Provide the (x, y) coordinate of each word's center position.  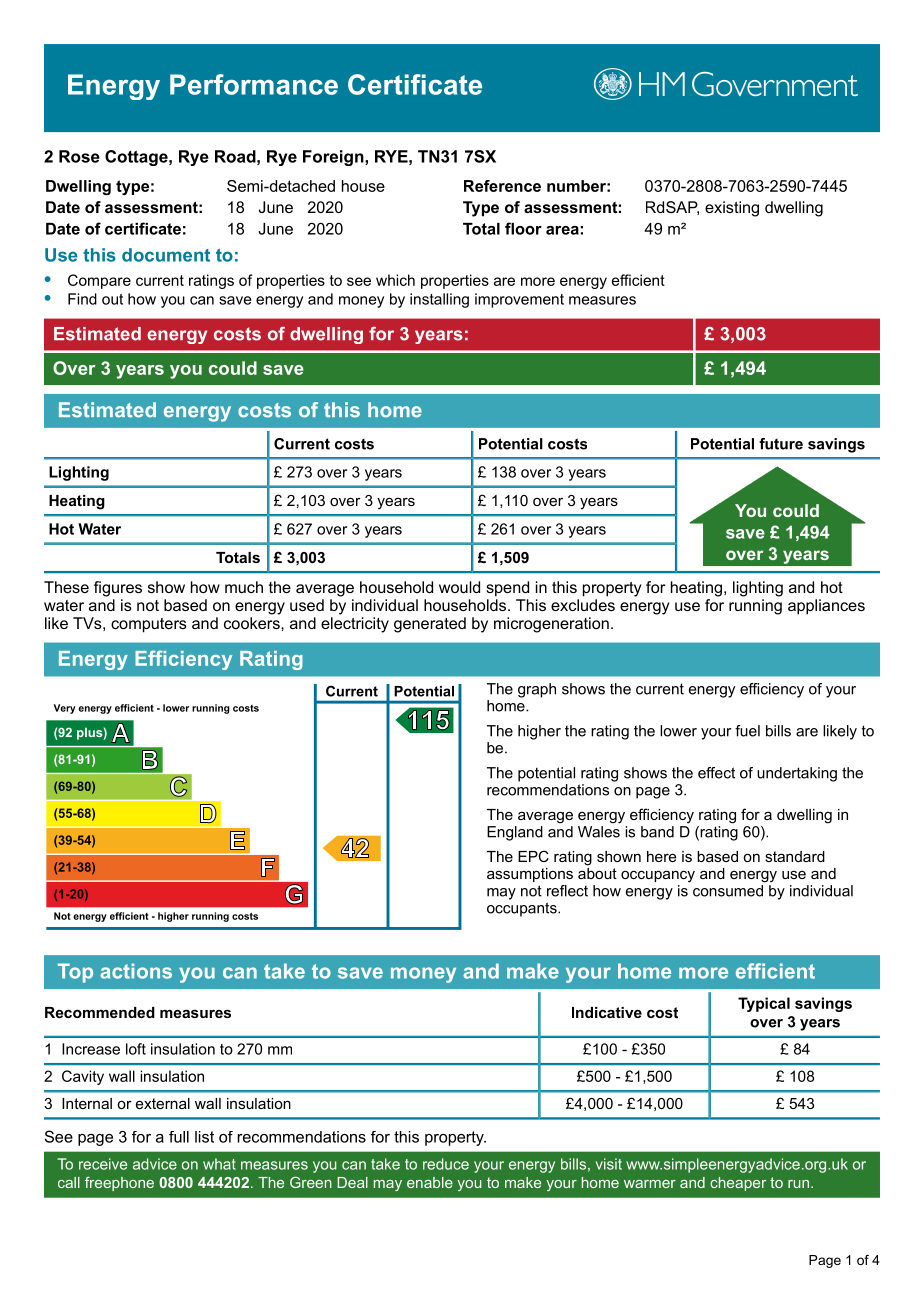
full (179, 1137)
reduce (446, 1164)
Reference (502, 186)
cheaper (738, 1184)
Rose (79, 156)
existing (732, 209)
